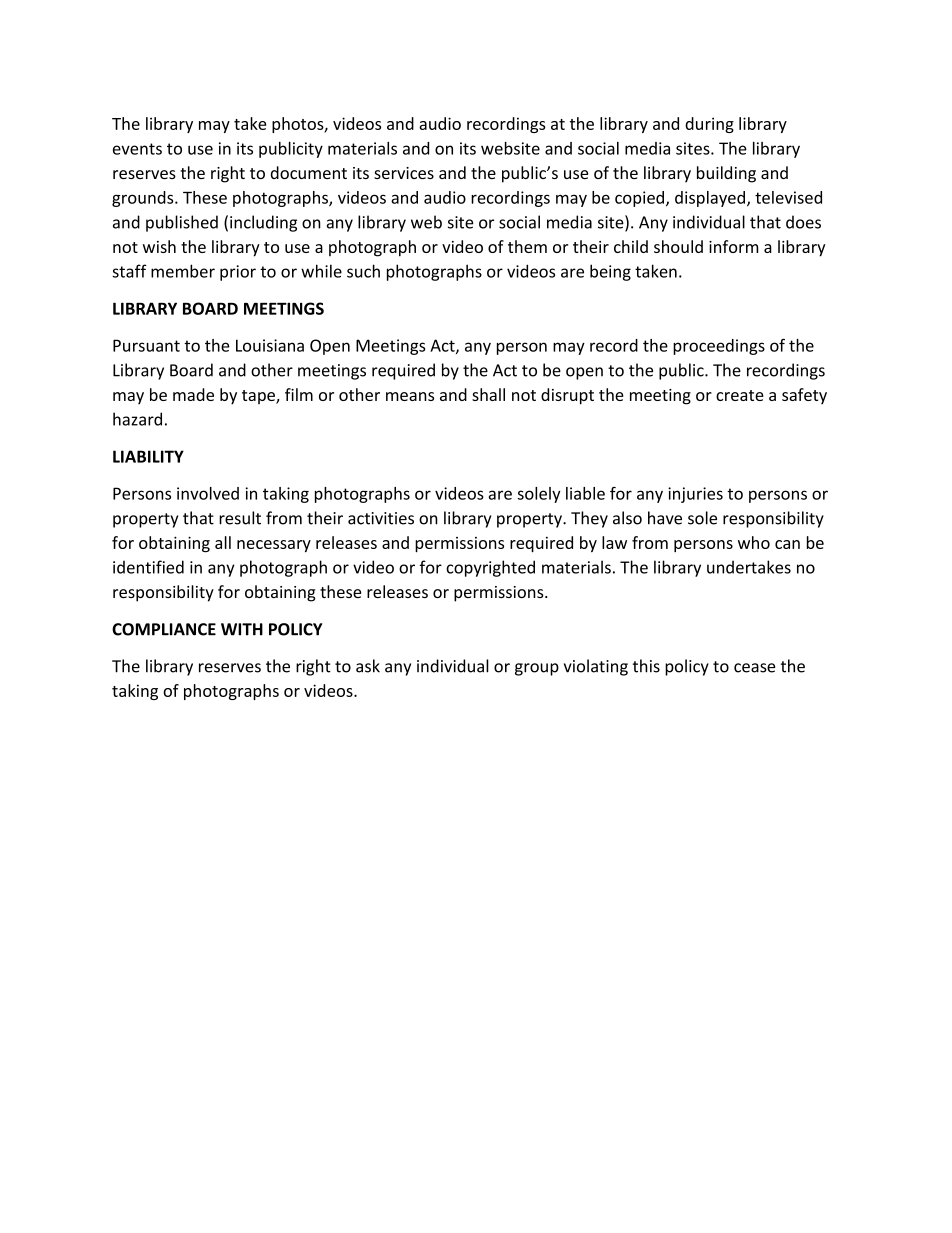 The width and height of the document is (952, 1233). I want to click on shall, so click(488, 394).
